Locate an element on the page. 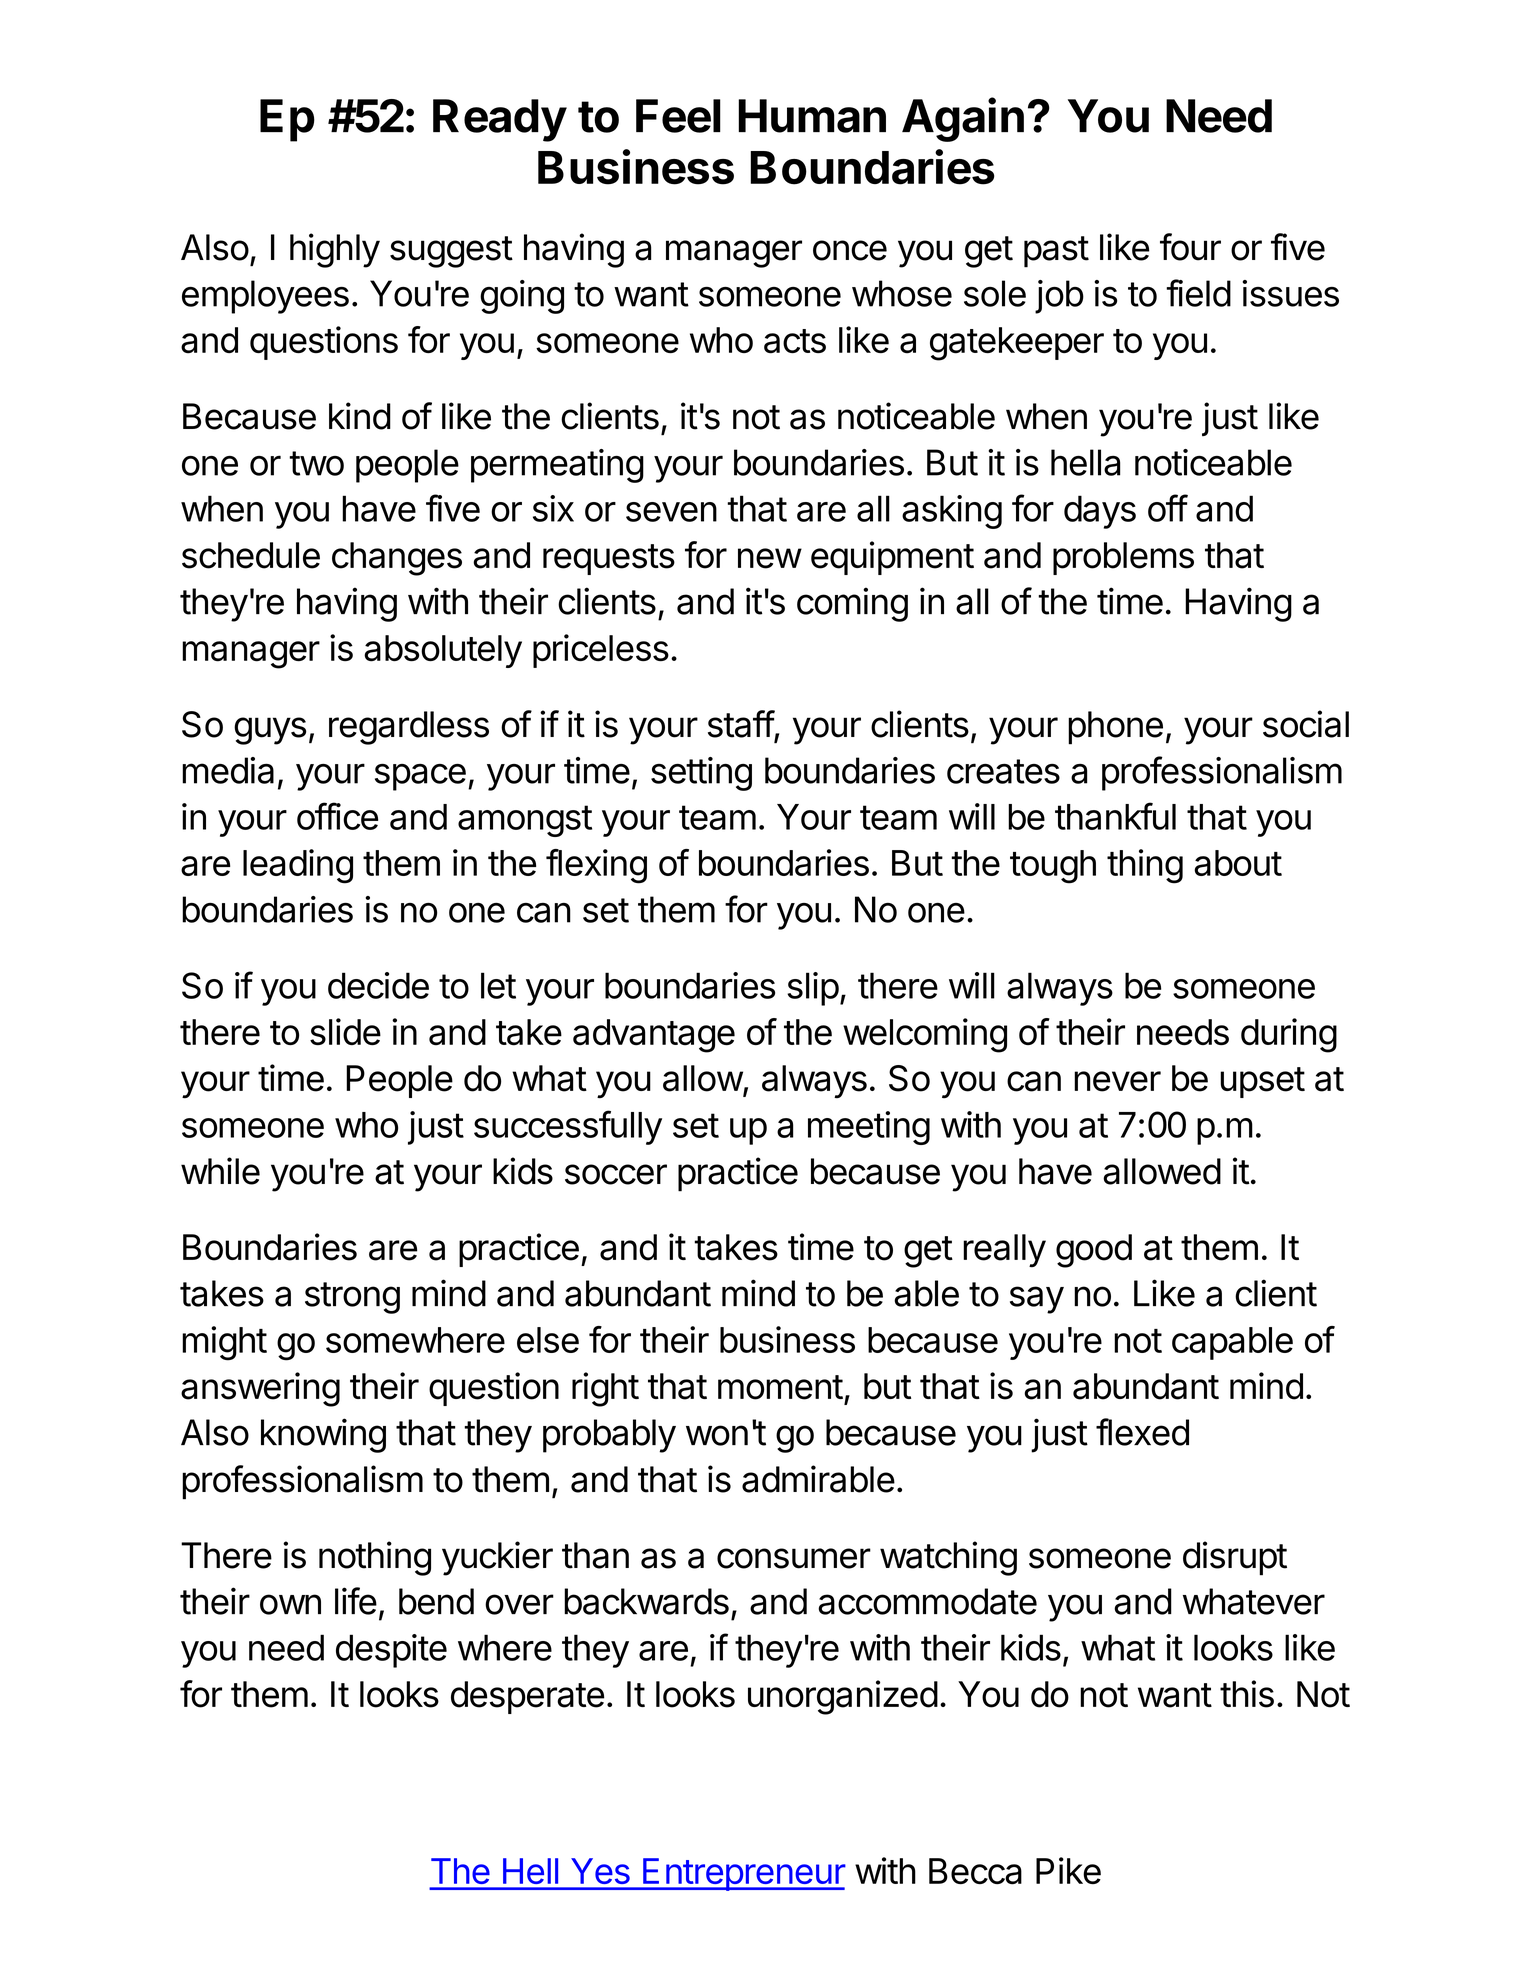 The width and height of the document is (1531, 1981). never is located at coordinates (1117, 1081).
